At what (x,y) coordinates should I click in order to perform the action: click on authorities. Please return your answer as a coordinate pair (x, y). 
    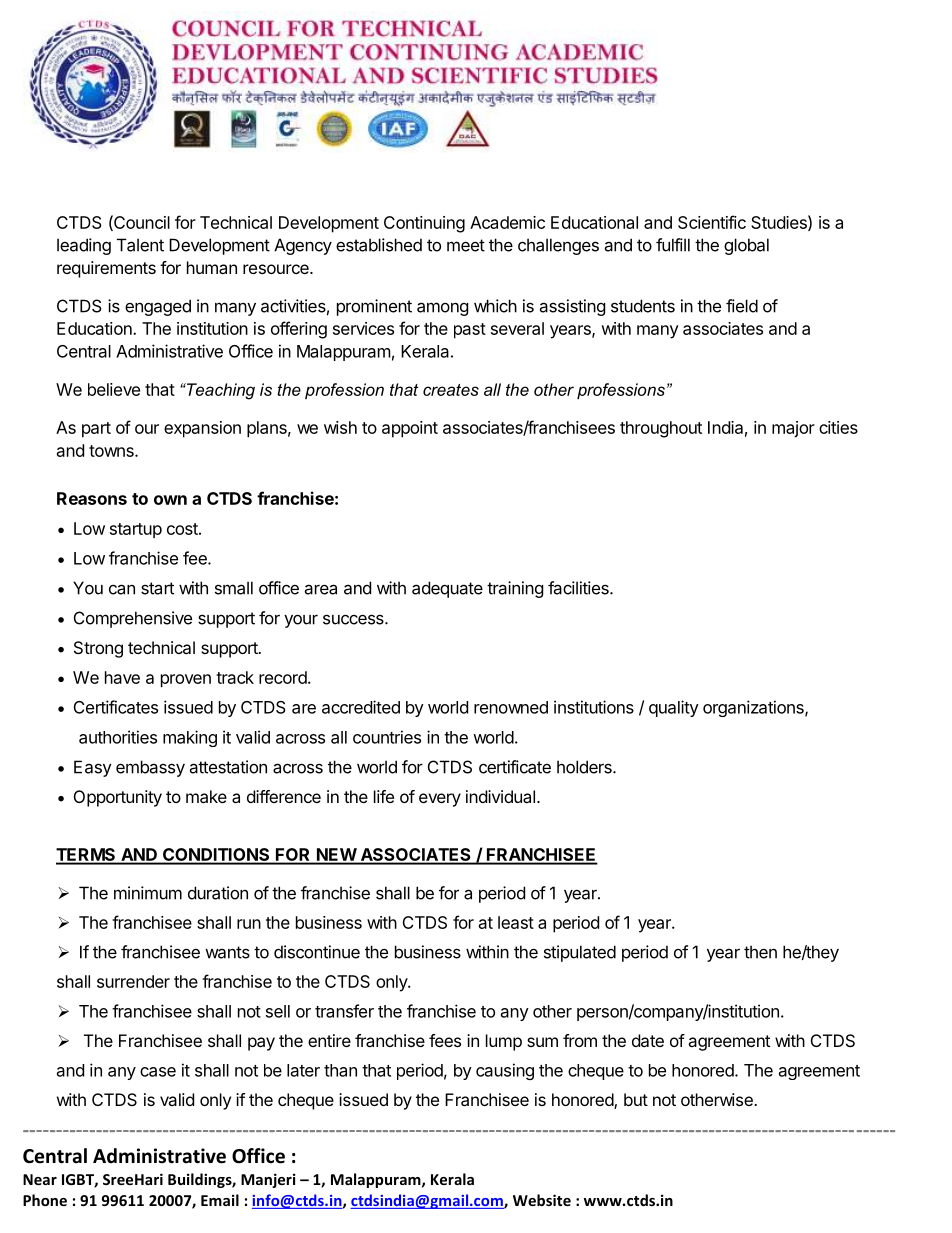
    Looking at the image, I should click on (118, 737).
